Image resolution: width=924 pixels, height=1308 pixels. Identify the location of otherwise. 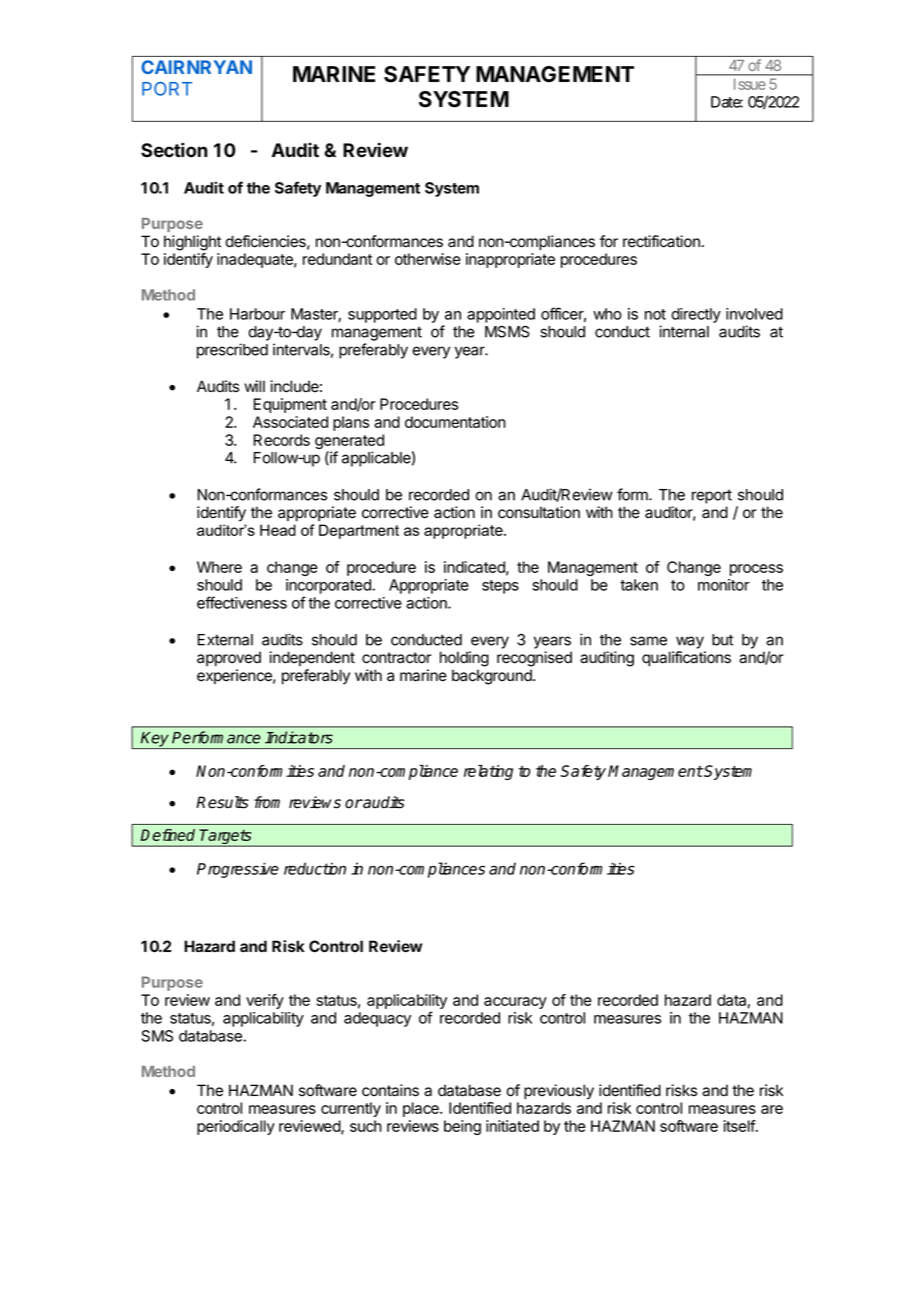
(428, 259).
